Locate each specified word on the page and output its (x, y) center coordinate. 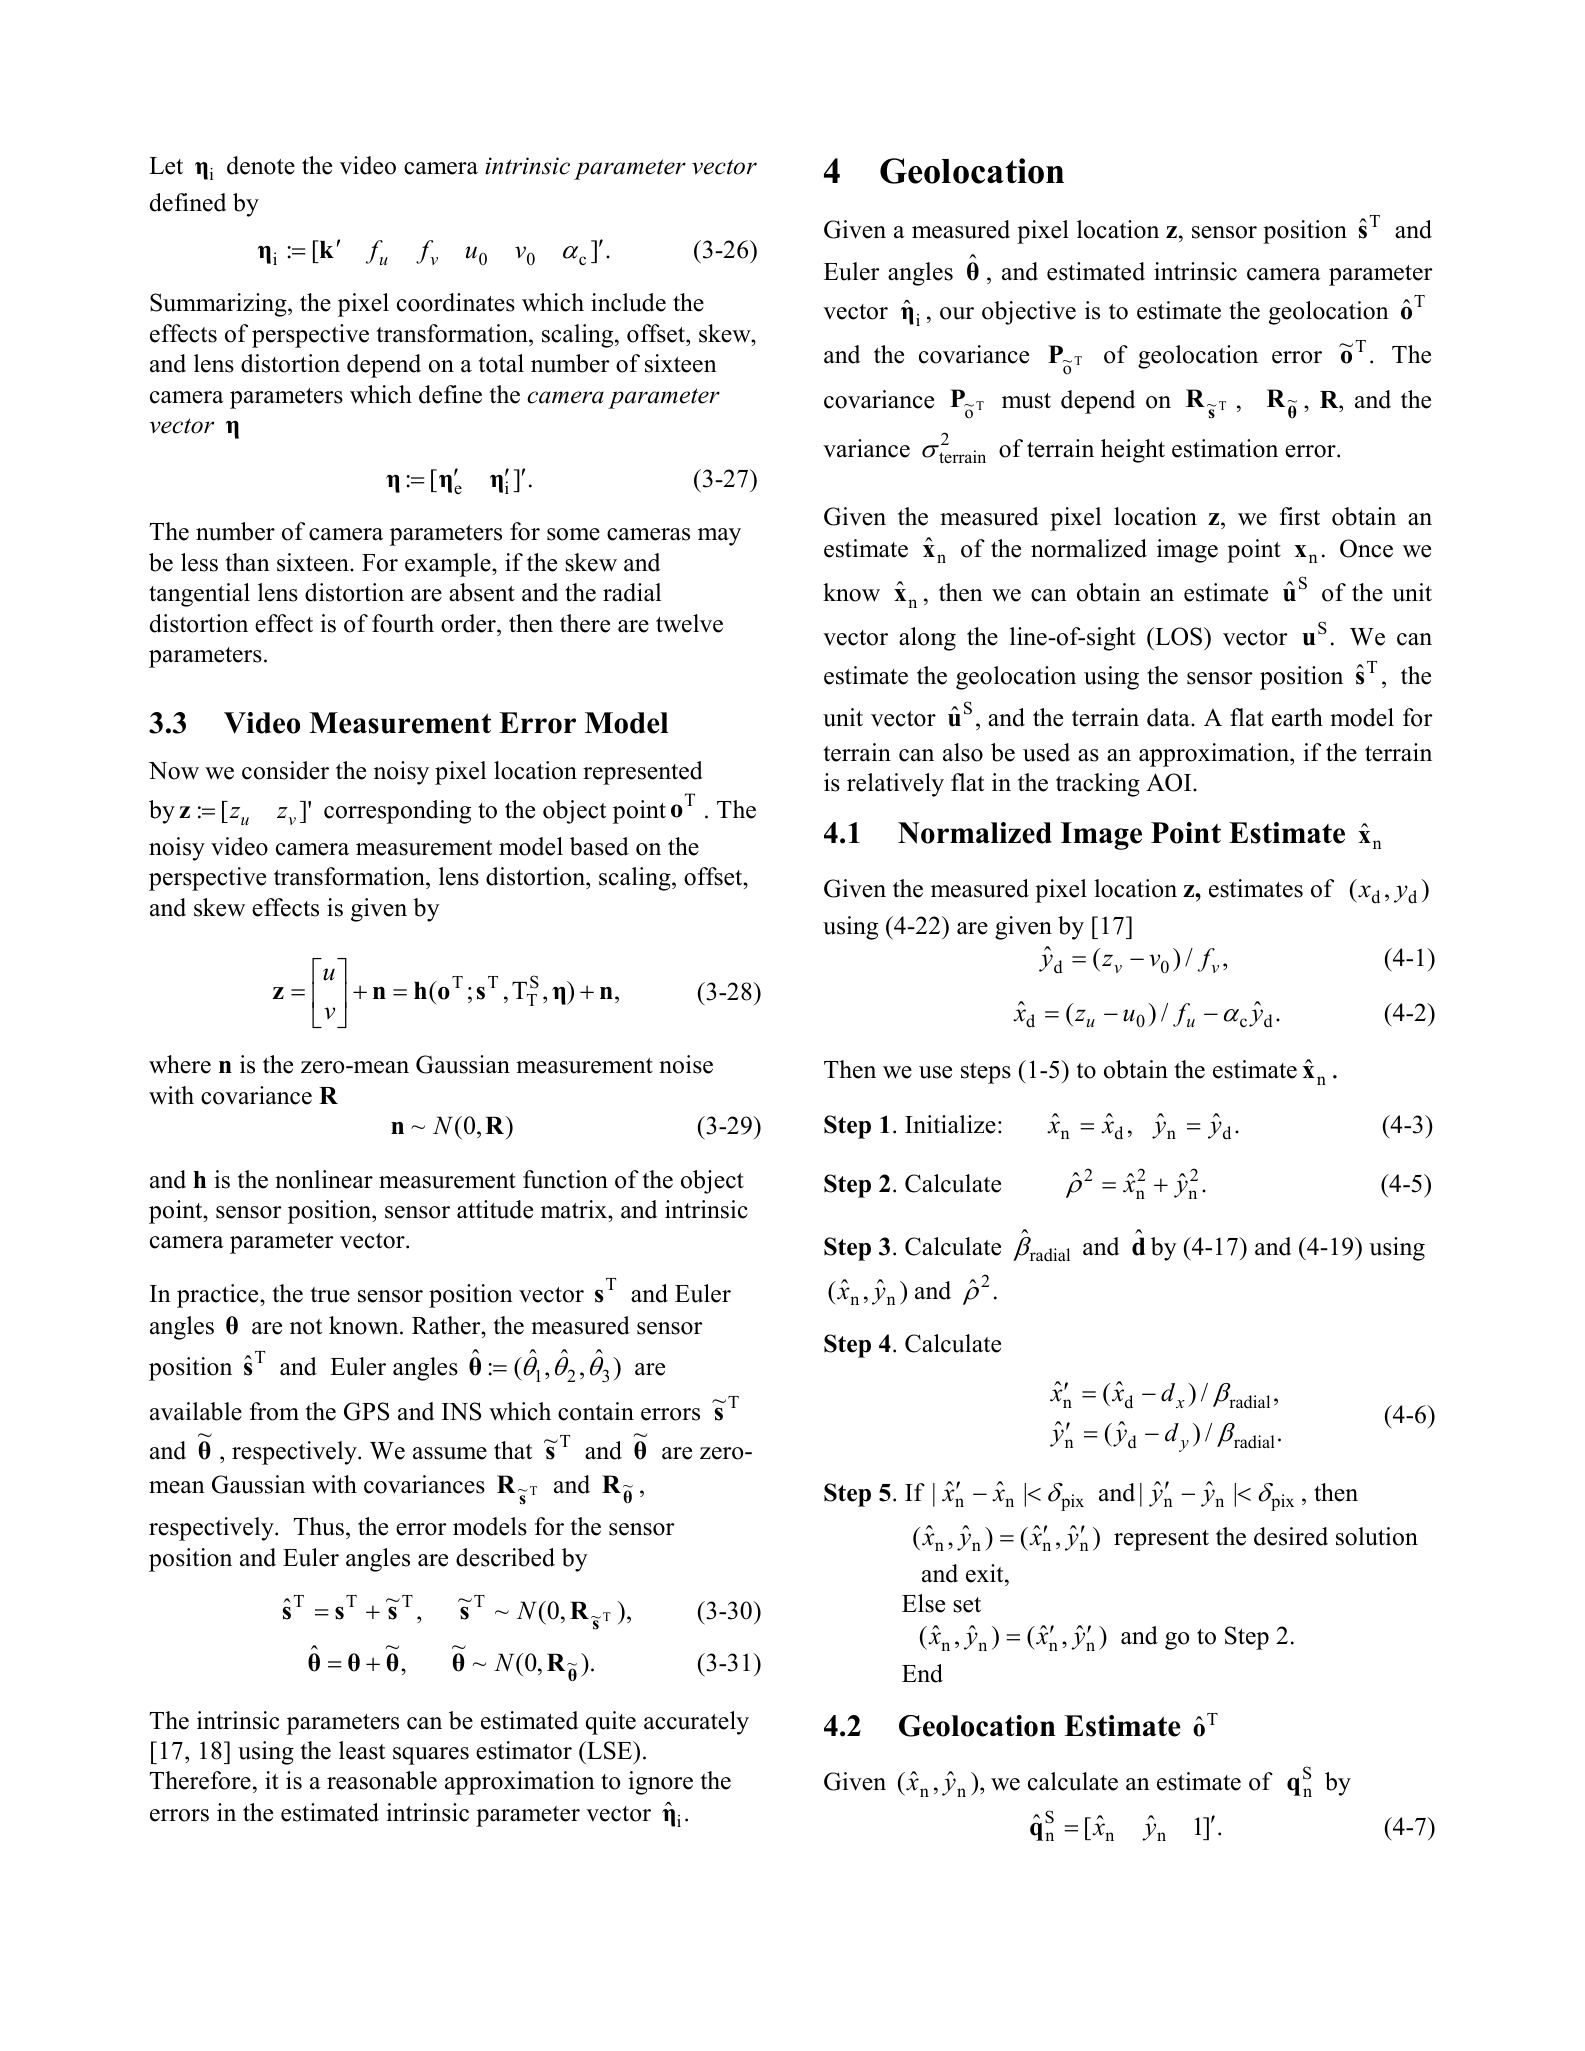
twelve (689, 623)
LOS (1179, 636)
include (628, 302)
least (362, 1750)
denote (261, 165)
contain (596, 1411)
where (180, 1064)
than (248, 562)
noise (686, 1064)
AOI (1170, 782)
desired (1291, 1536)
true (330, 1295)
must (1026, 401)
